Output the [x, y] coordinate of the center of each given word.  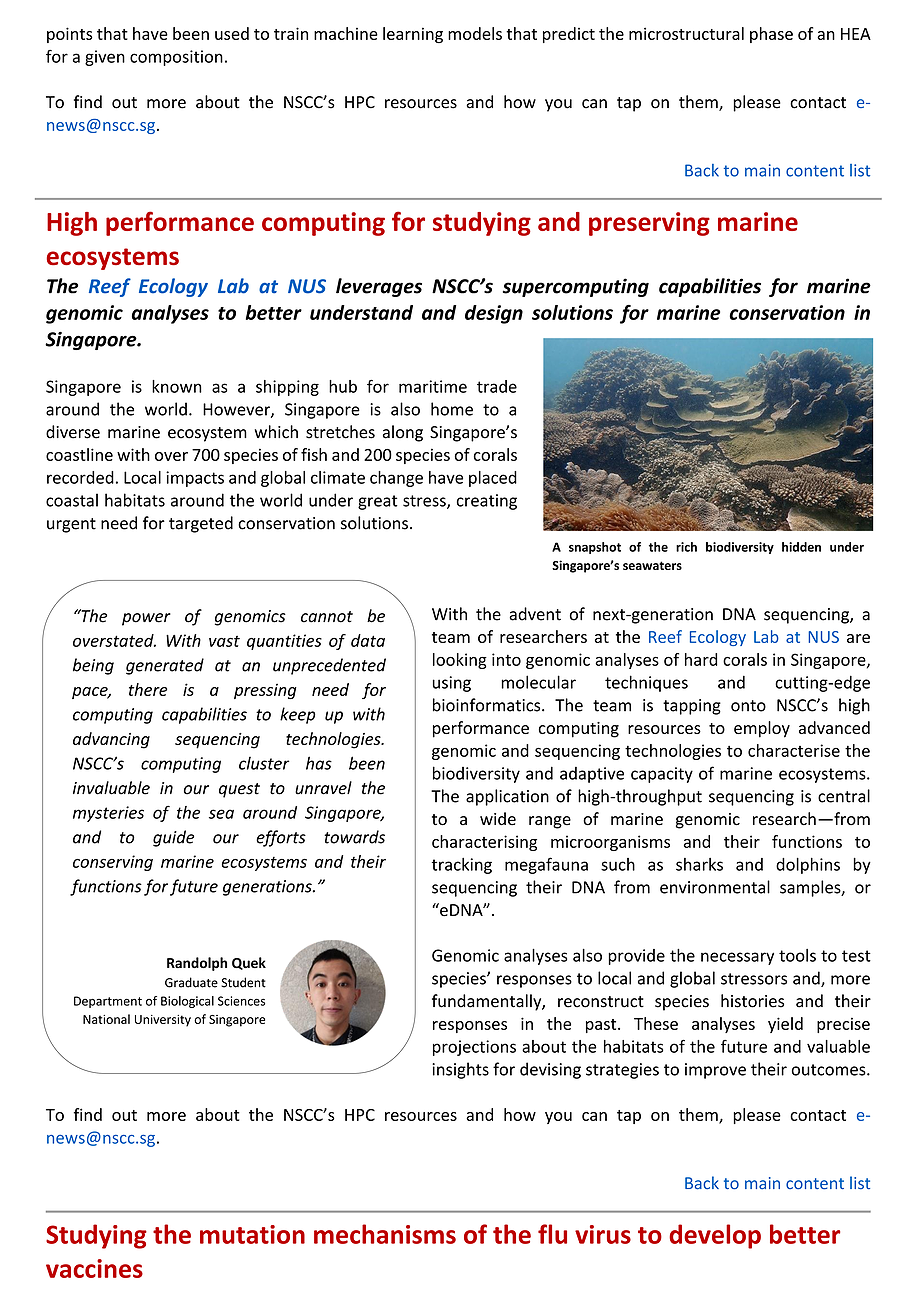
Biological [187, 1002]
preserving [649, 224]
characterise [794, 750]
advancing [111, 740]
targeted [201, 524]
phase [771, 35]
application [507, 797]
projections [474, 1048]
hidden [801, 547]
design [494, 314]
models [475, 33]
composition [176, 58]
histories [752, 1001]
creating [487, 502]
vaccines [94, 1268]
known [177, 386]
